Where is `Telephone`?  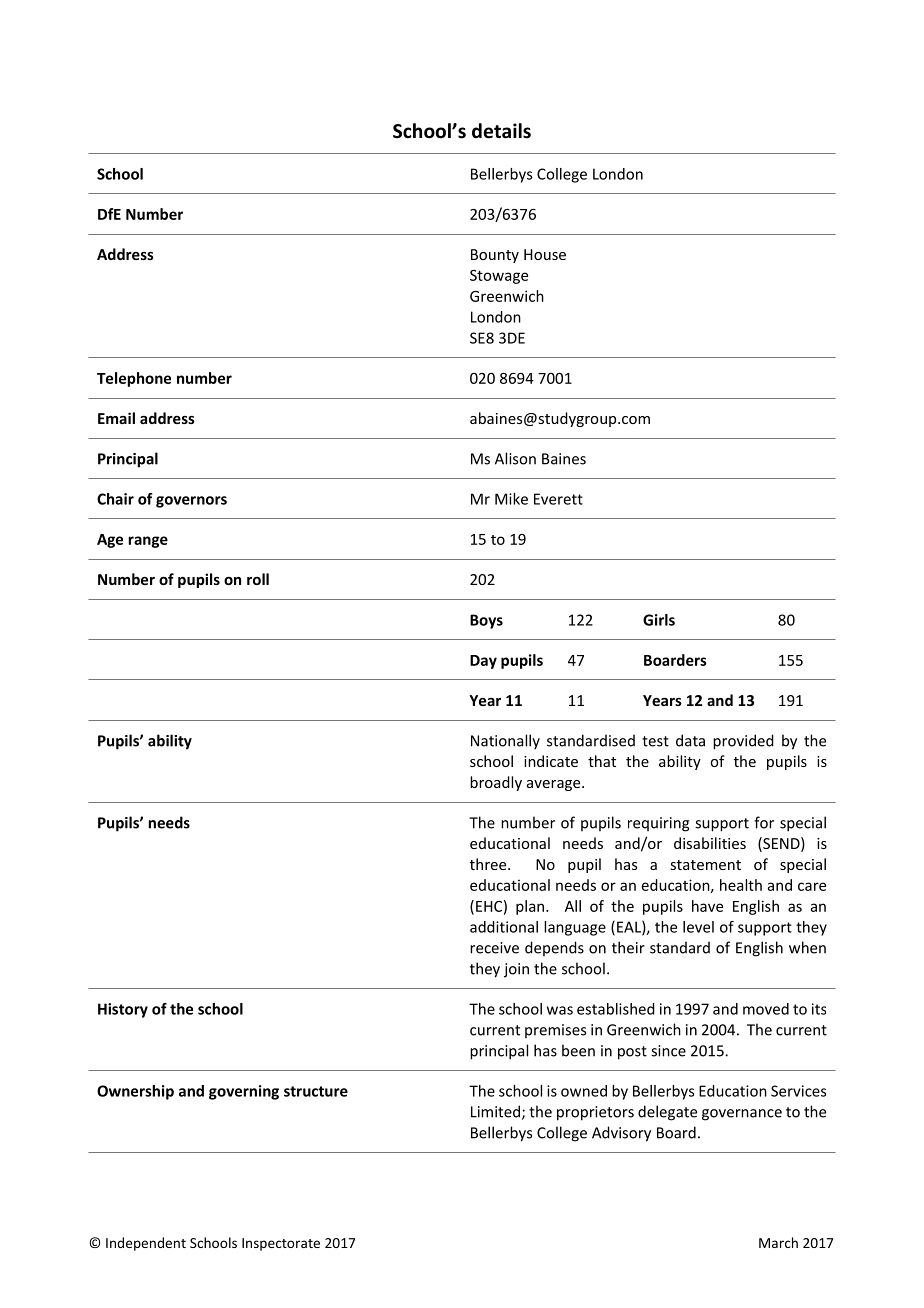
Telephone is located at coordinates (134, 379).
